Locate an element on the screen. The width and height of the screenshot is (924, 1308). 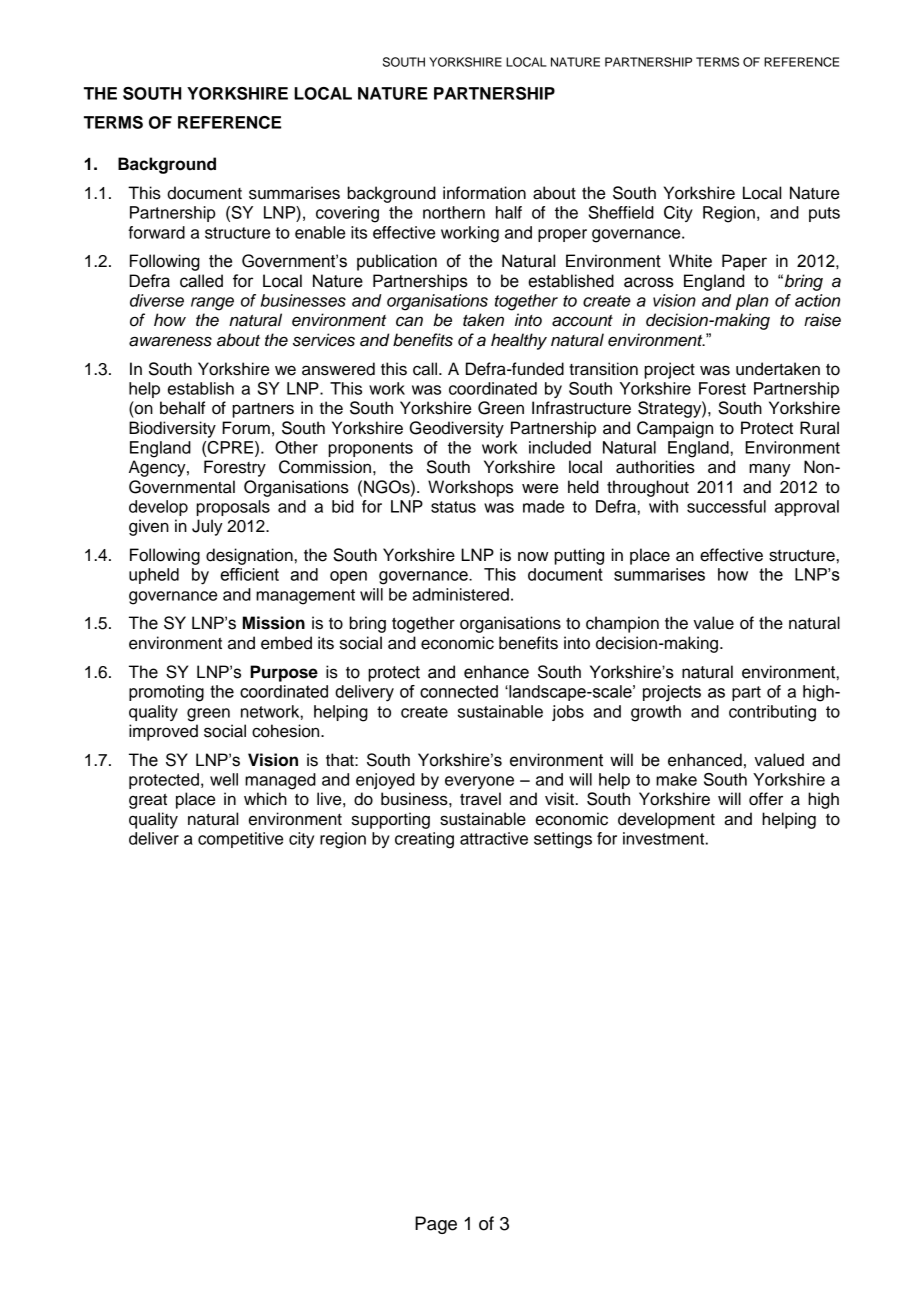
Page is located at coordinates (436, 1225).
